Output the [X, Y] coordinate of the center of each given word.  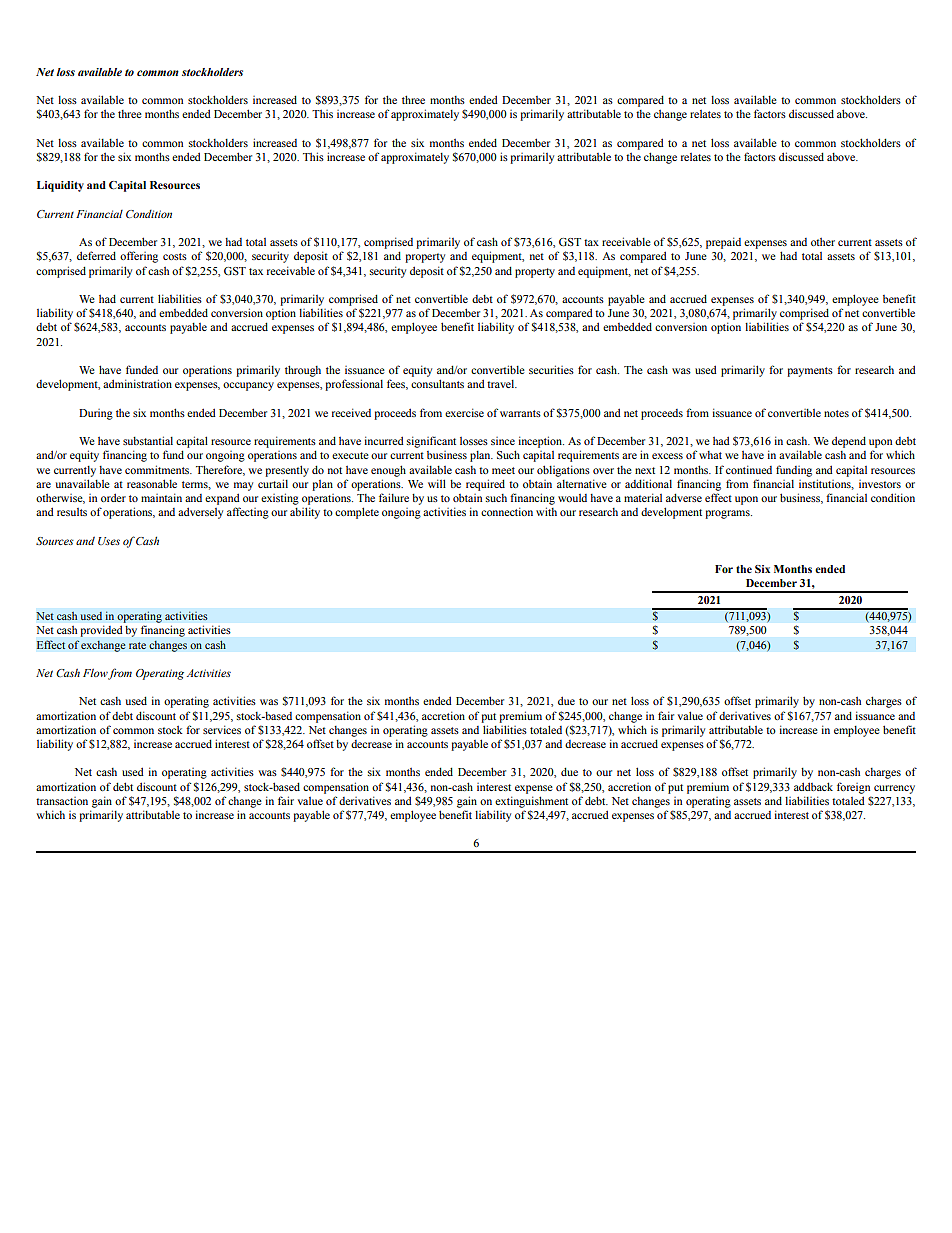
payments [810, 372]
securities [551, 369]
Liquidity [60, 186]
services [222, 729]
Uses [109, 541]
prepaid [723, 243]
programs [728, 514]
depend [849, 442]
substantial [148, 440]
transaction [62, 801]
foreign [853, 788]
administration [137, 383]
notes [836, 413]
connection [507, 511]
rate [137, 645]
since [503, 441]
